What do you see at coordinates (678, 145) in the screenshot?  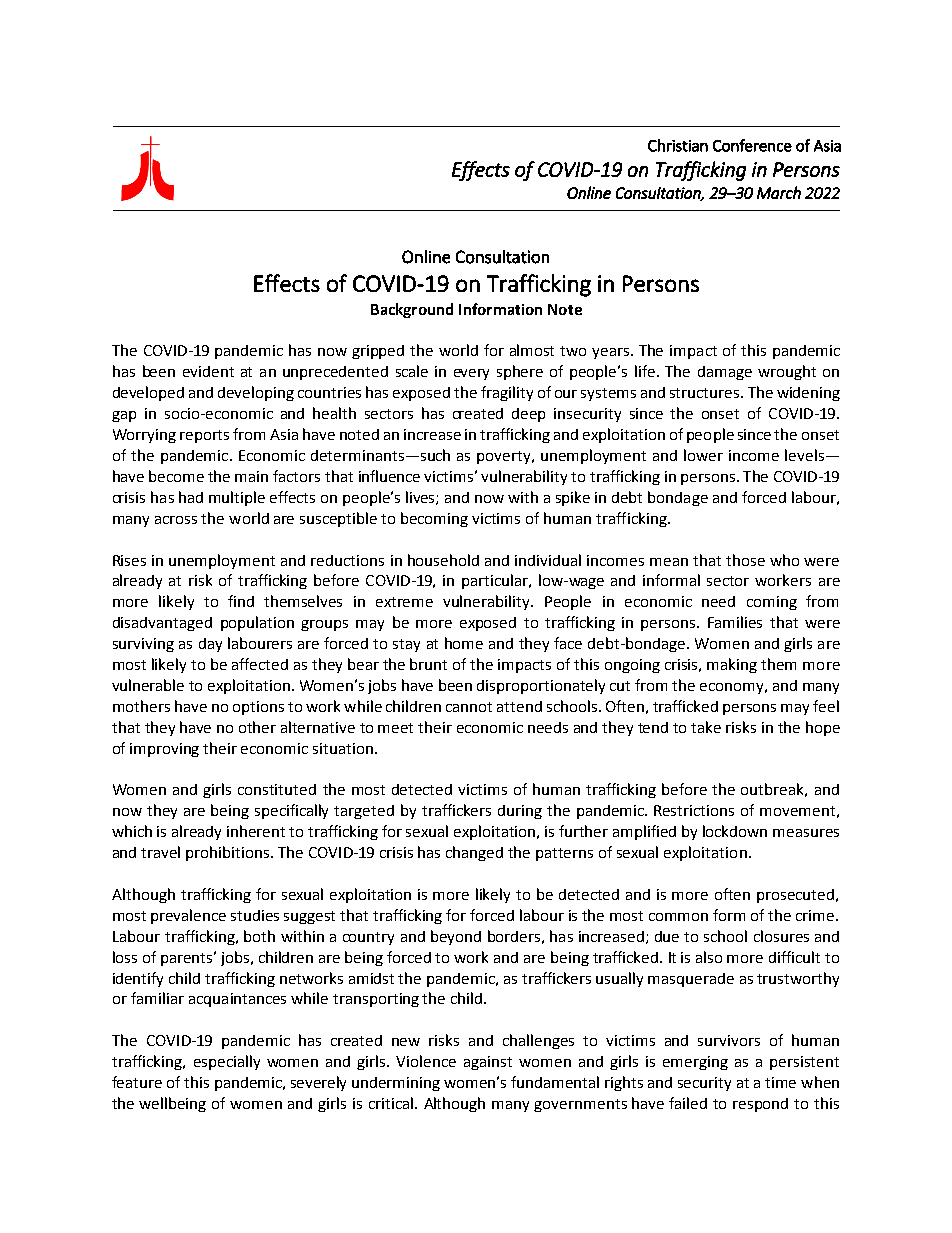 I see `Christian` at bounding box center [678, 145].
